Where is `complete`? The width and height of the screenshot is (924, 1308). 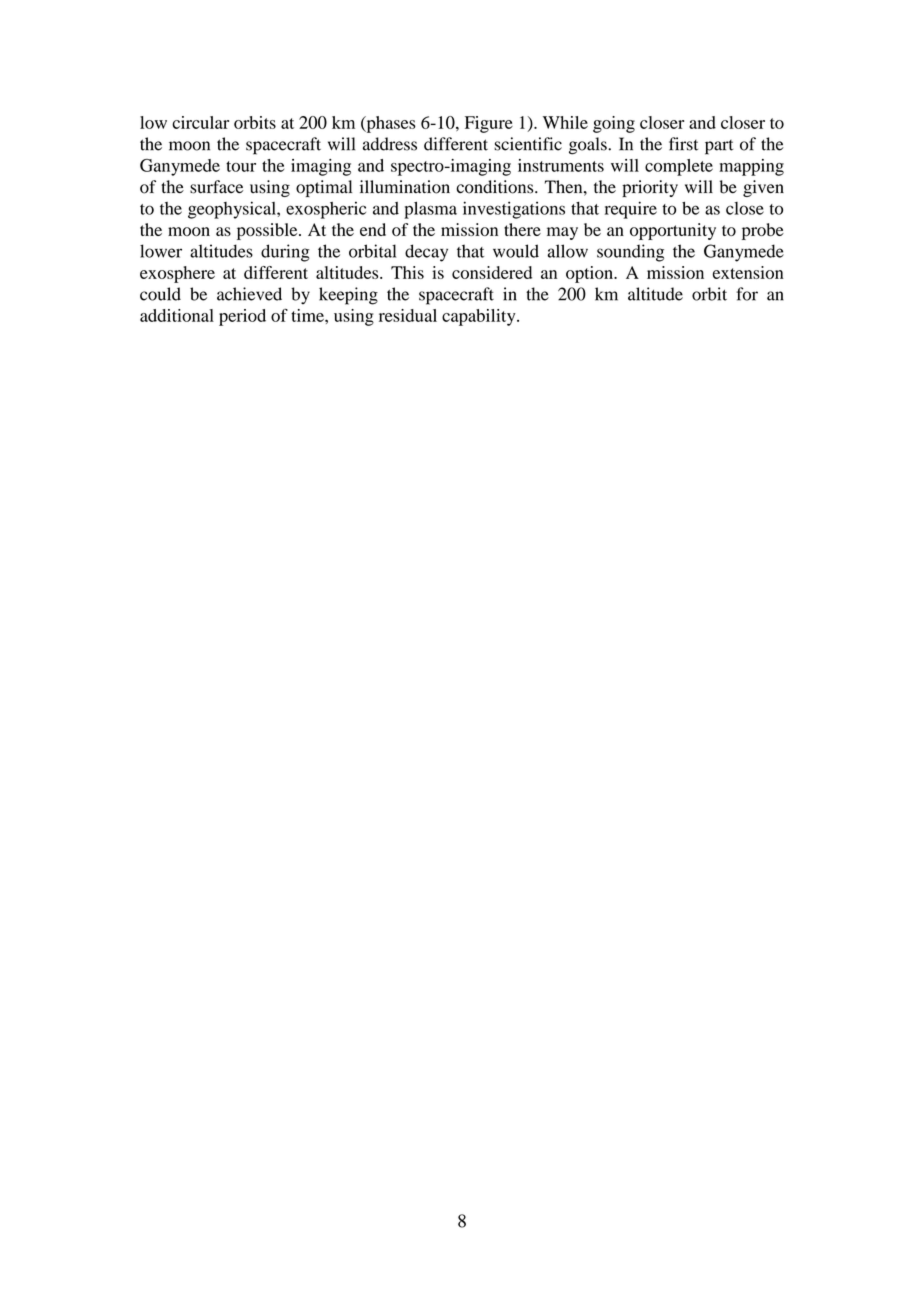
complete is located at coordinates (679, 167).
